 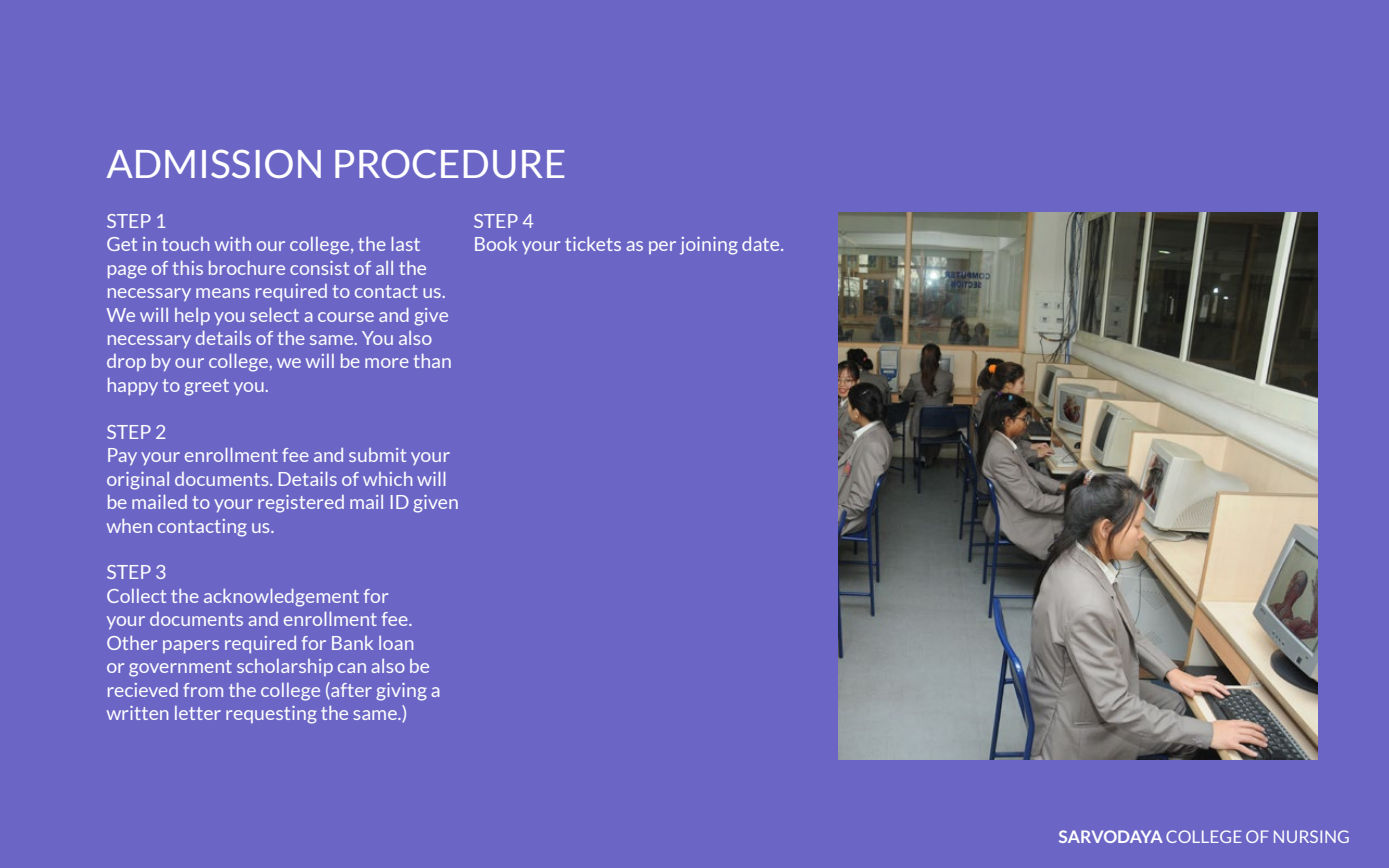 I want to click on registered, so click(x=301, y=504).
